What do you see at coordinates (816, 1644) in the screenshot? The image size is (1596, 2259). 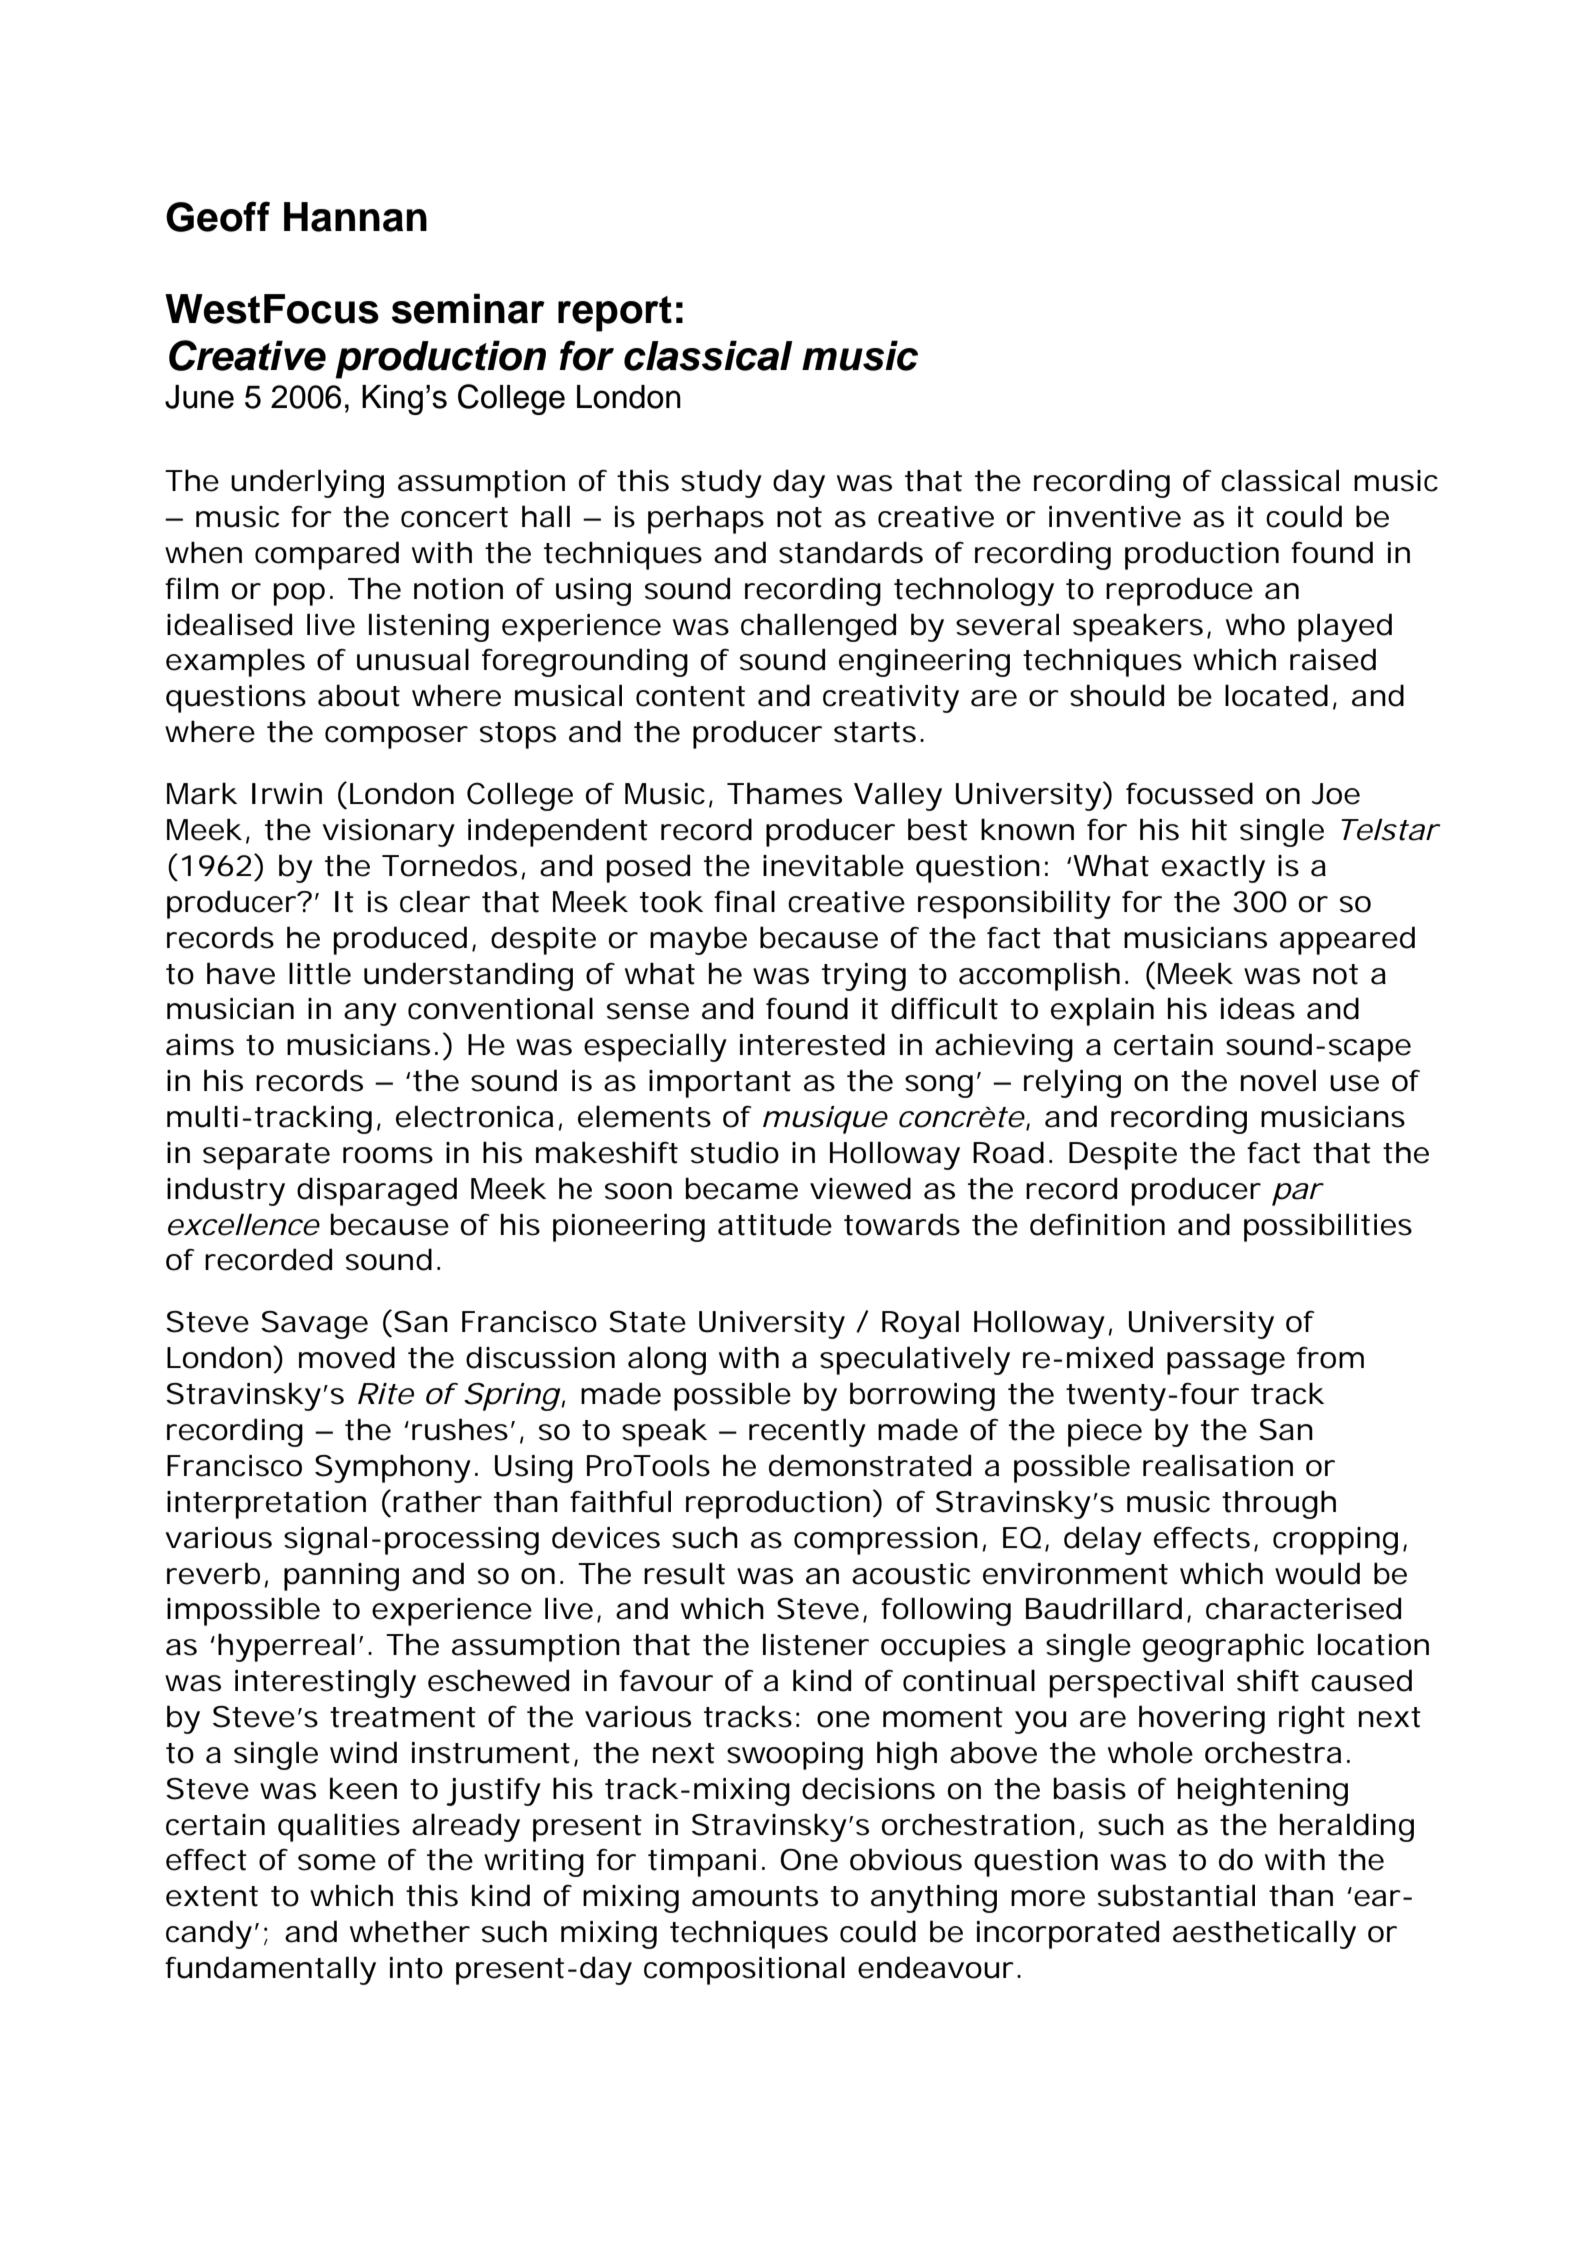 I see `listener` at bounding box center [816, 1644].
